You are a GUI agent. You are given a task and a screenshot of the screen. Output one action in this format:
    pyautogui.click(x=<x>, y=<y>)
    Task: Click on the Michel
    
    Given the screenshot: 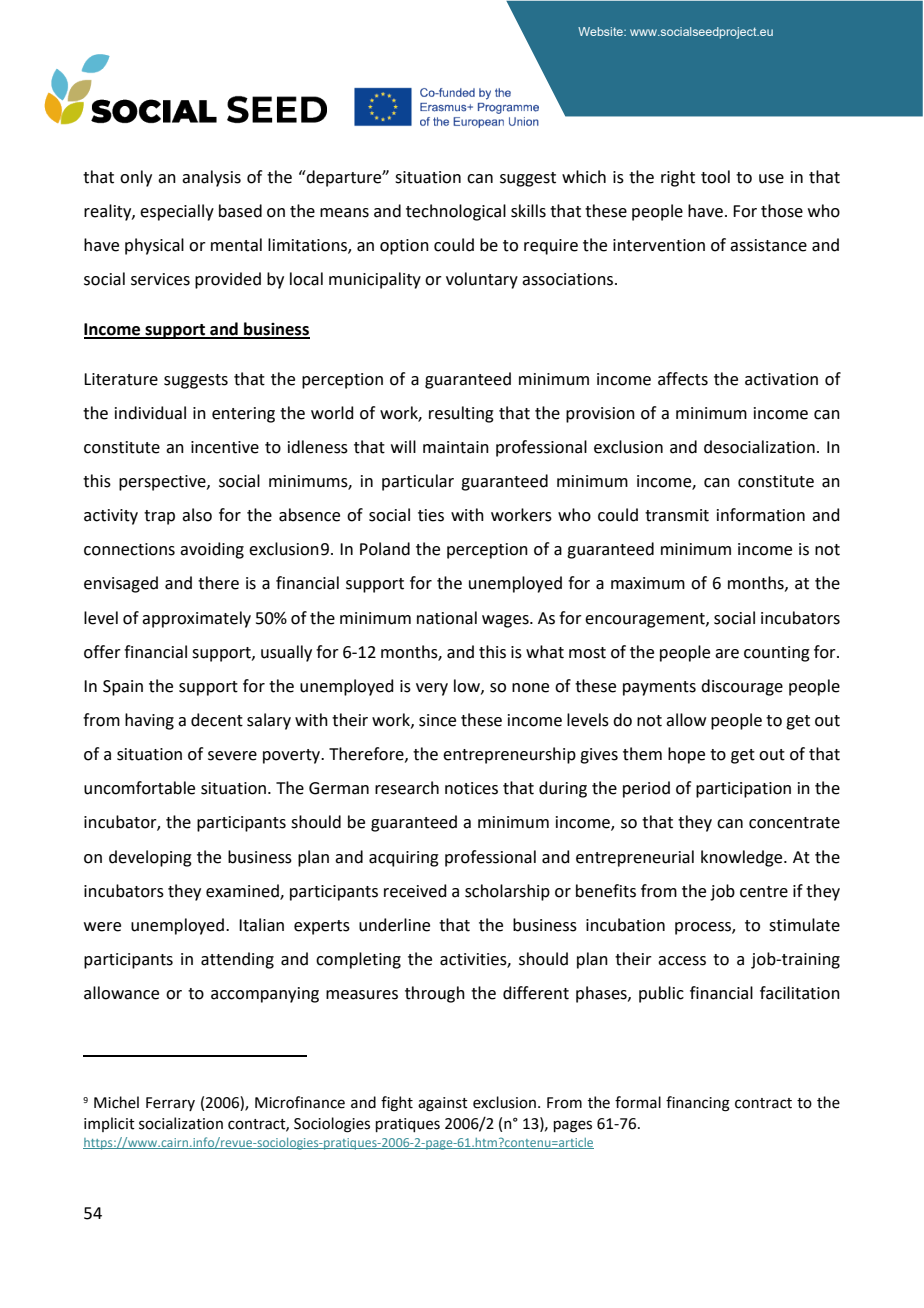 What is the action you would take?
    pyautogui.click(x=116, y=1102)
